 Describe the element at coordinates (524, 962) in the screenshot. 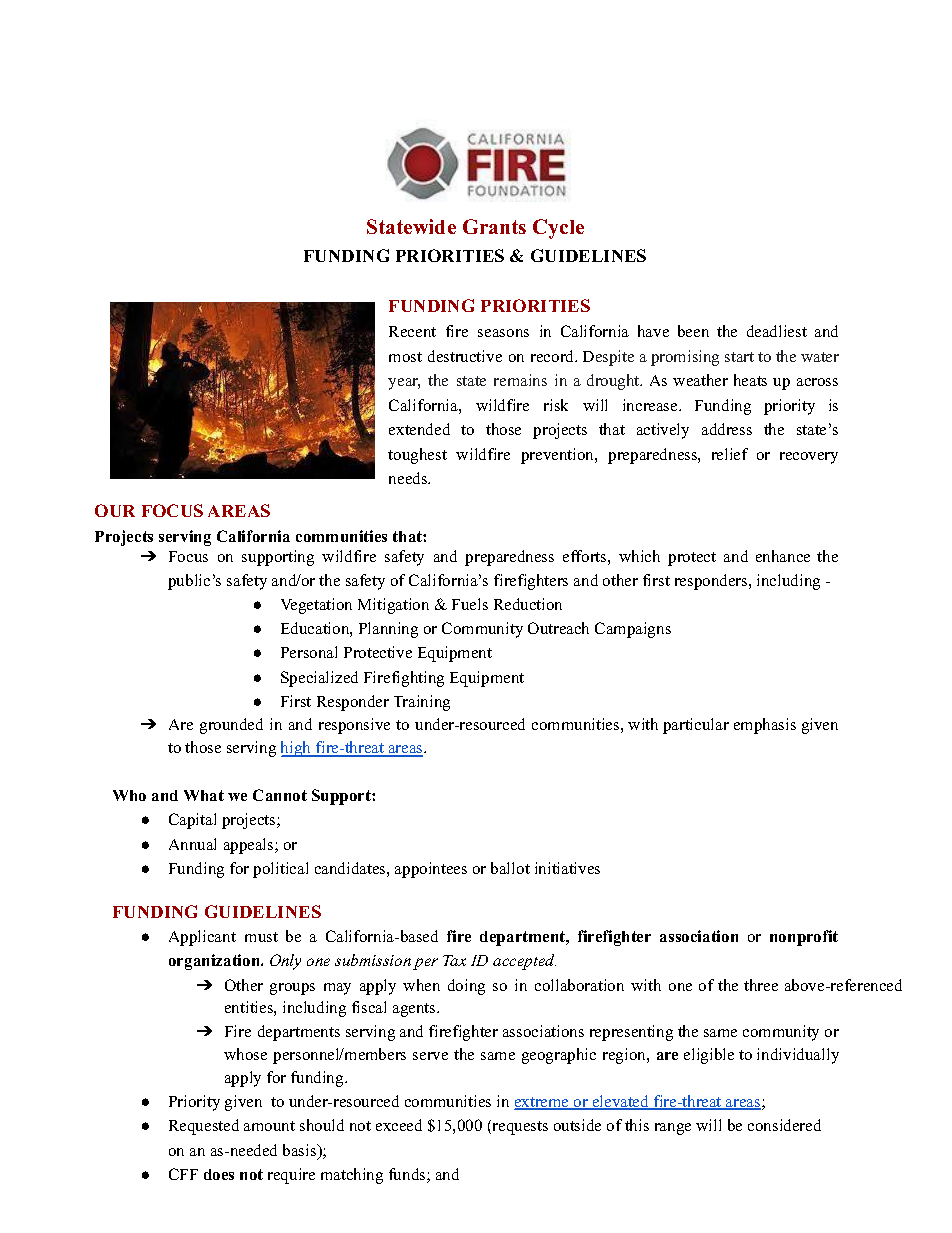

I see `accepted` at that location.
